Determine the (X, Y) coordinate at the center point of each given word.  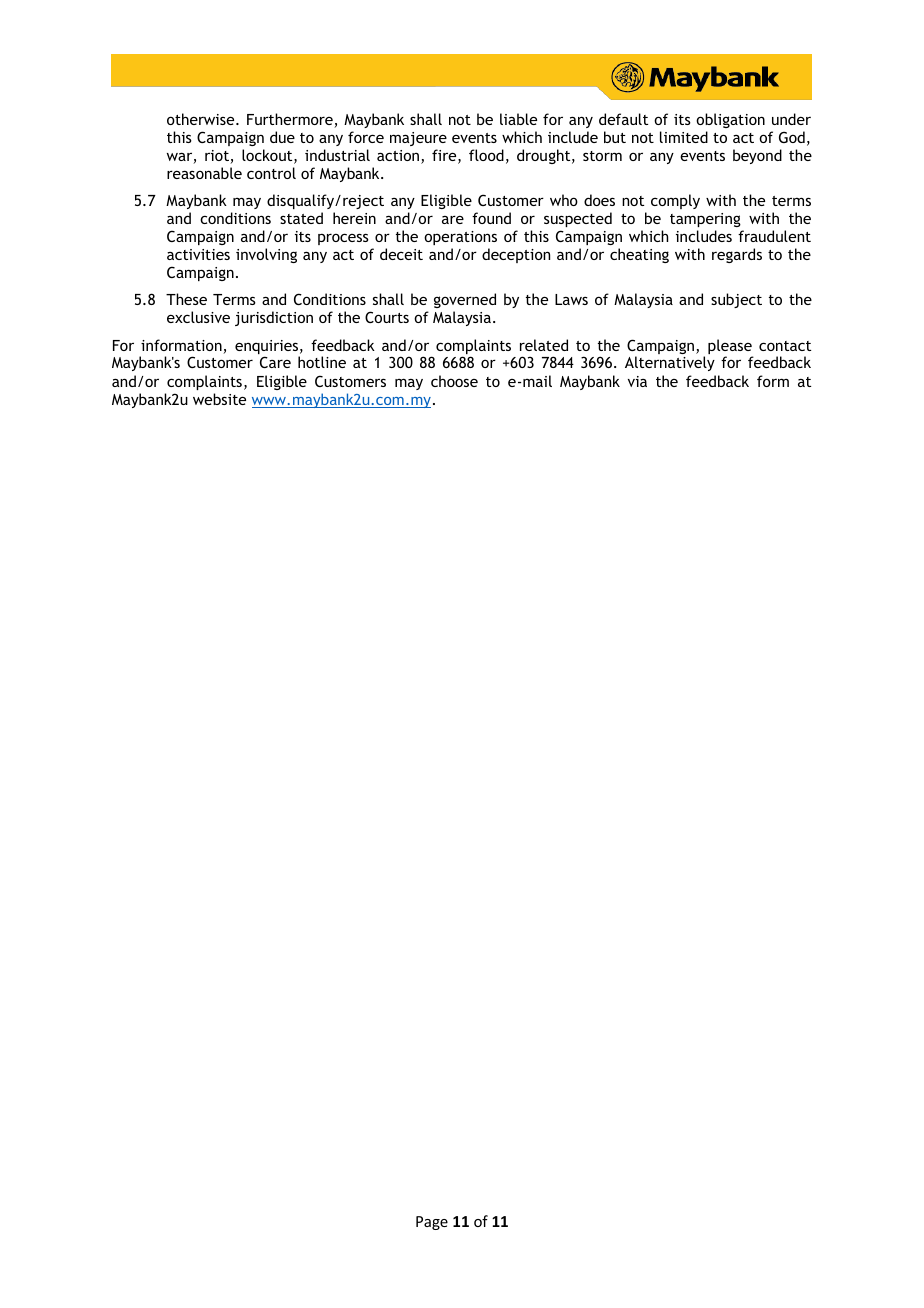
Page (432, 1223)
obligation (730, 120)
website (219, 399)
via (637, 381)
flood (486, 155)
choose (454, 381)
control (271, 173)
